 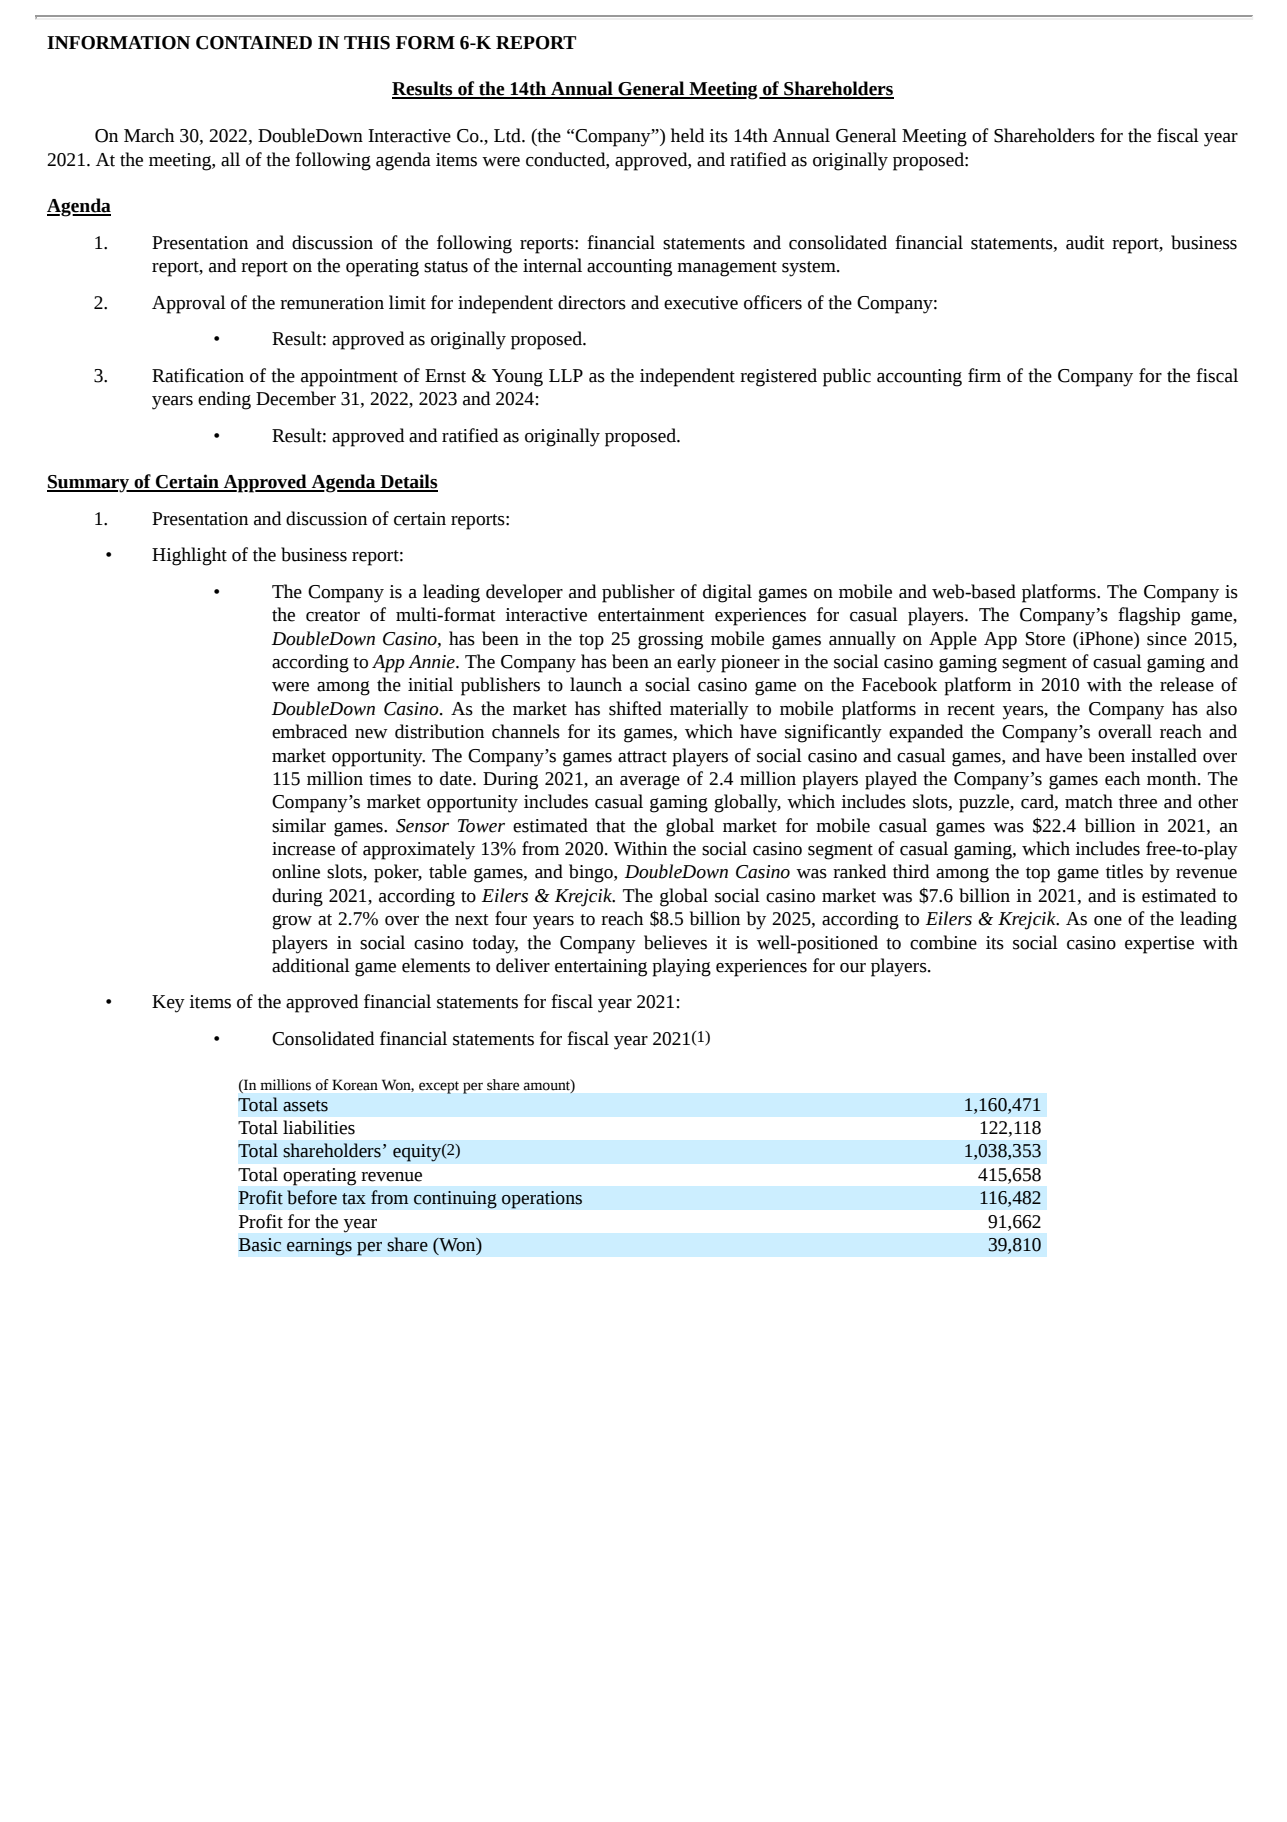 I want to click on held, so click(x=687, y=135).
